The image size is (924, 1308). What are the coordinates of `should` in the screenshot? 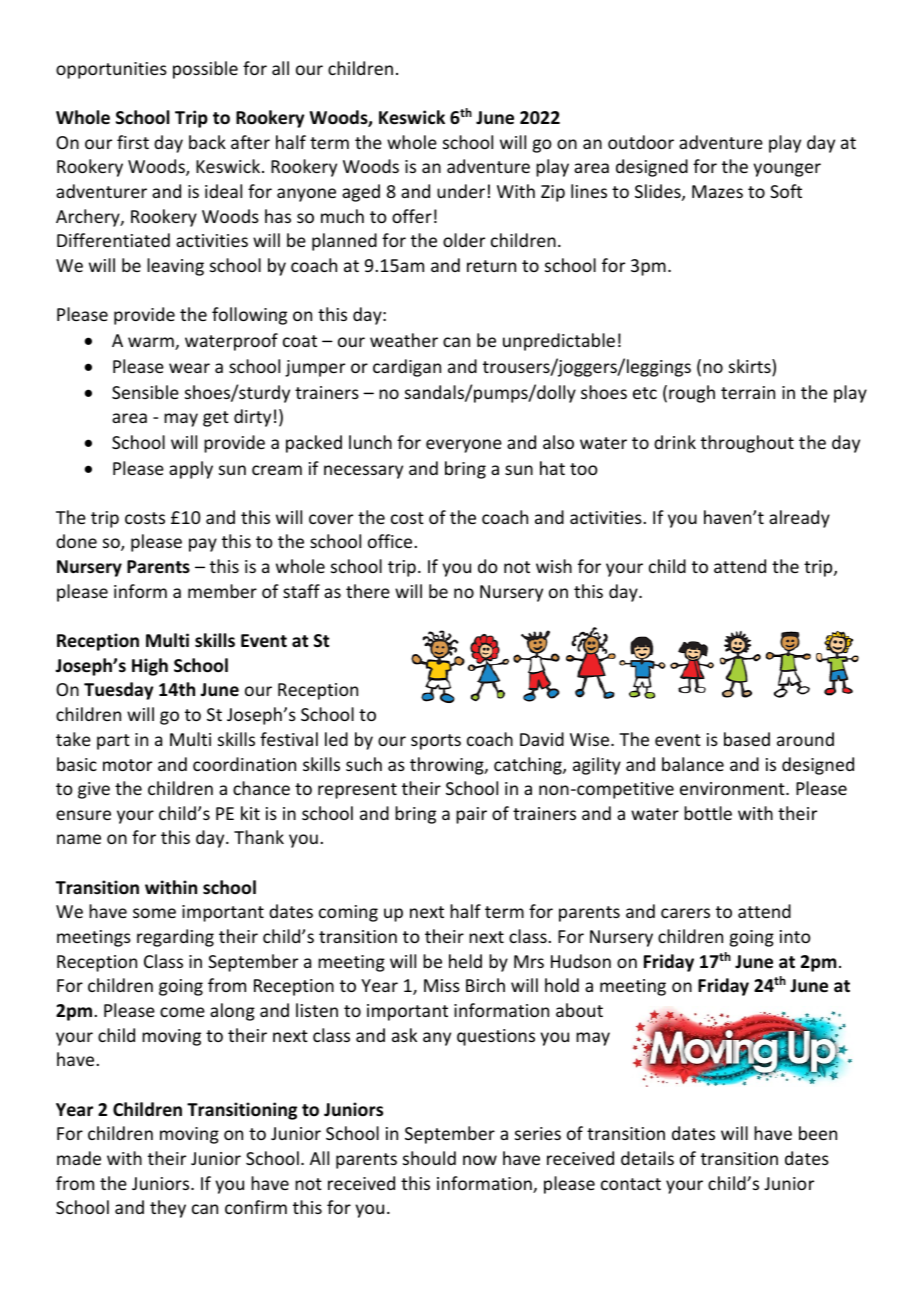 It's located at (429, 1158).
